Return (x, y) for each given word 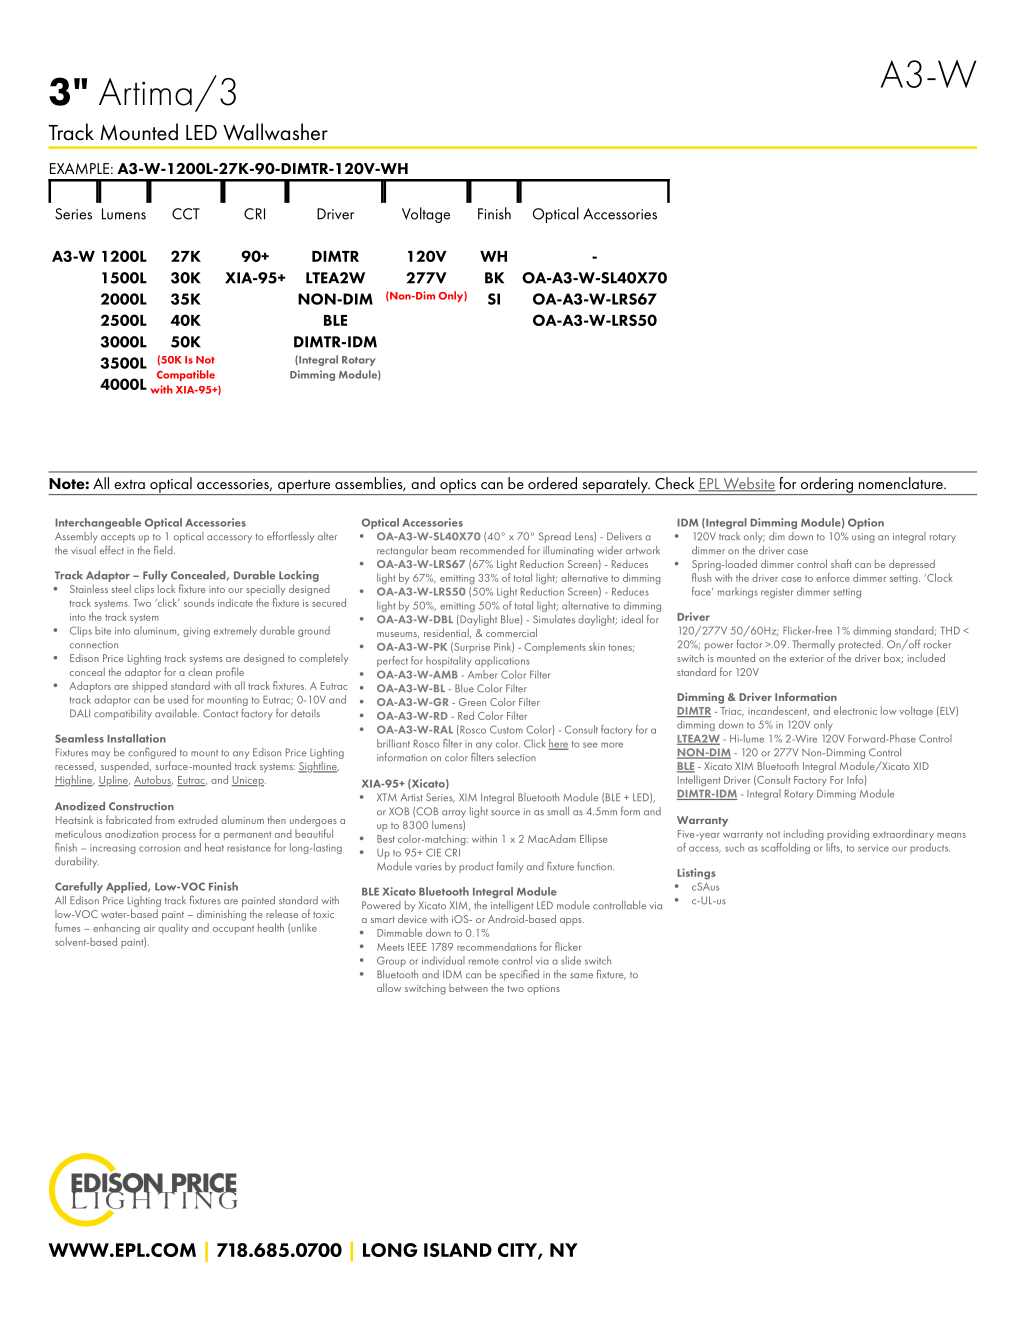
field (164, 550)
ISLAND (458, 1250)
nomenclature (902, 483)
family (510, 867)
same (581, 976)
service (873, 848)
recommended (492, 550)
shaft (841, 563)
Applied (127, 887)
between (468, 988)
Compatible (186, 375)
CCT (186, 214)
